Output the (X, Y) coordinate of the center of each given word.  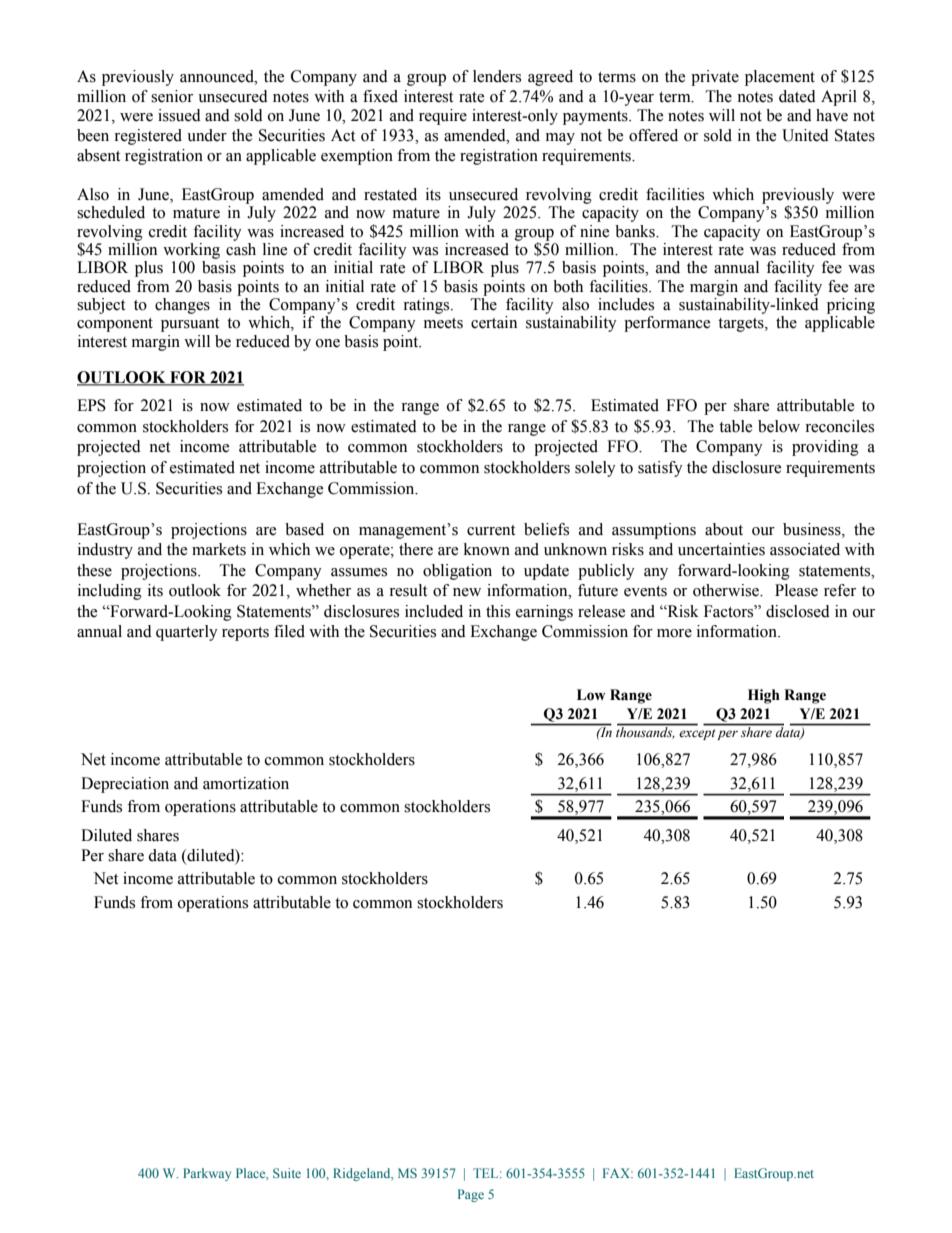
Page (471, 1195)
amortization (246, 783)
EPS (91, 405)
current (491, 530)
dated (797, 96)
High (764, 696)
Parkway (207, 1174)
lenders (497, 76)
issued (179, 115)
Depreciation (125, 785)
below (779, 426)
